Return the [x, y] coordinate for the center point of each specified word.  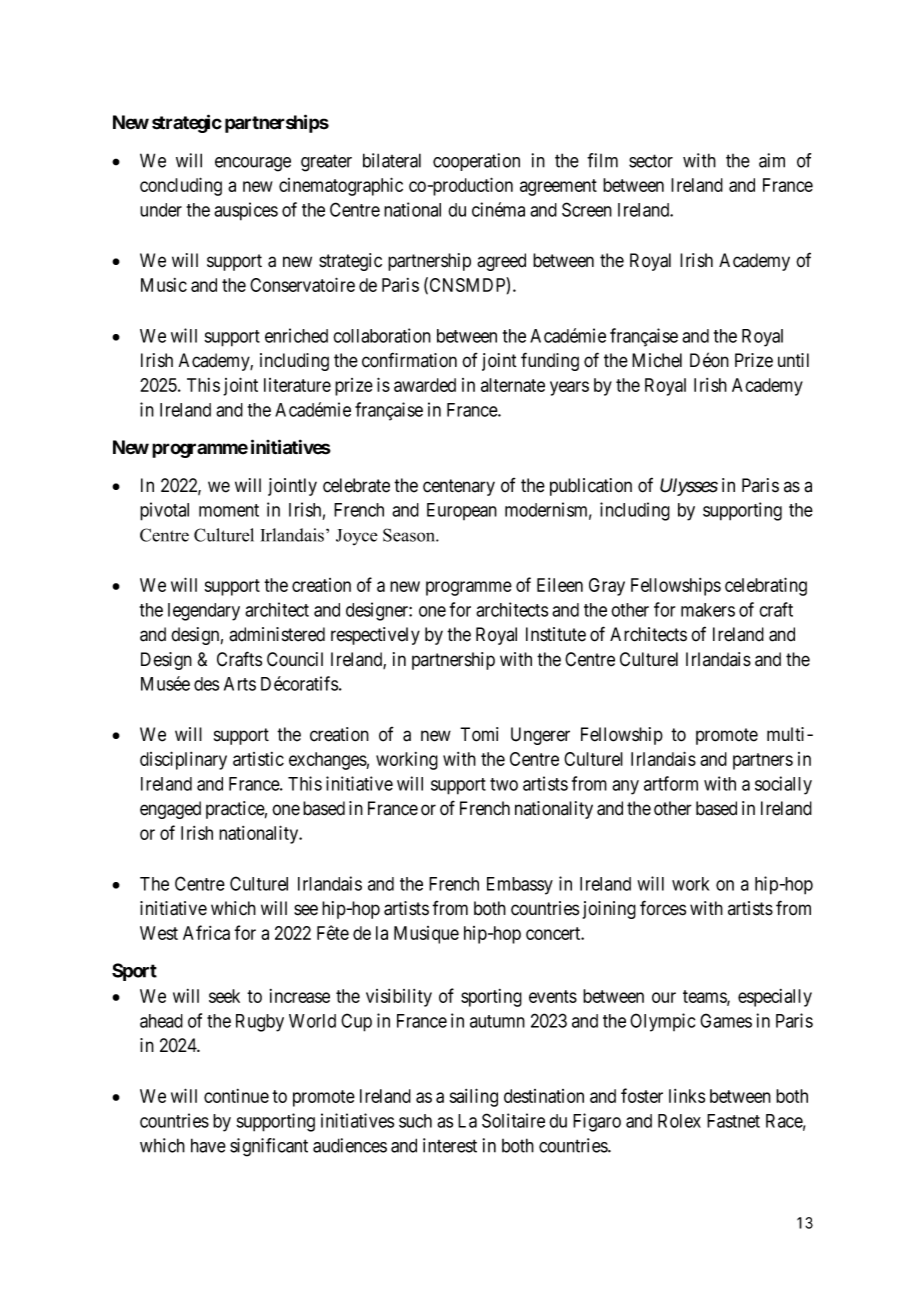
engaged [170, 810]
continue [236, 1096]
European [462, 511]
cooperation [476, 162]
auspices [246, 211]
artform [671, 783]
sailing [474, 1097]
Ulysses [689, 487]
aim [772, 160]
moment [229, 510]
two [504, 784]
